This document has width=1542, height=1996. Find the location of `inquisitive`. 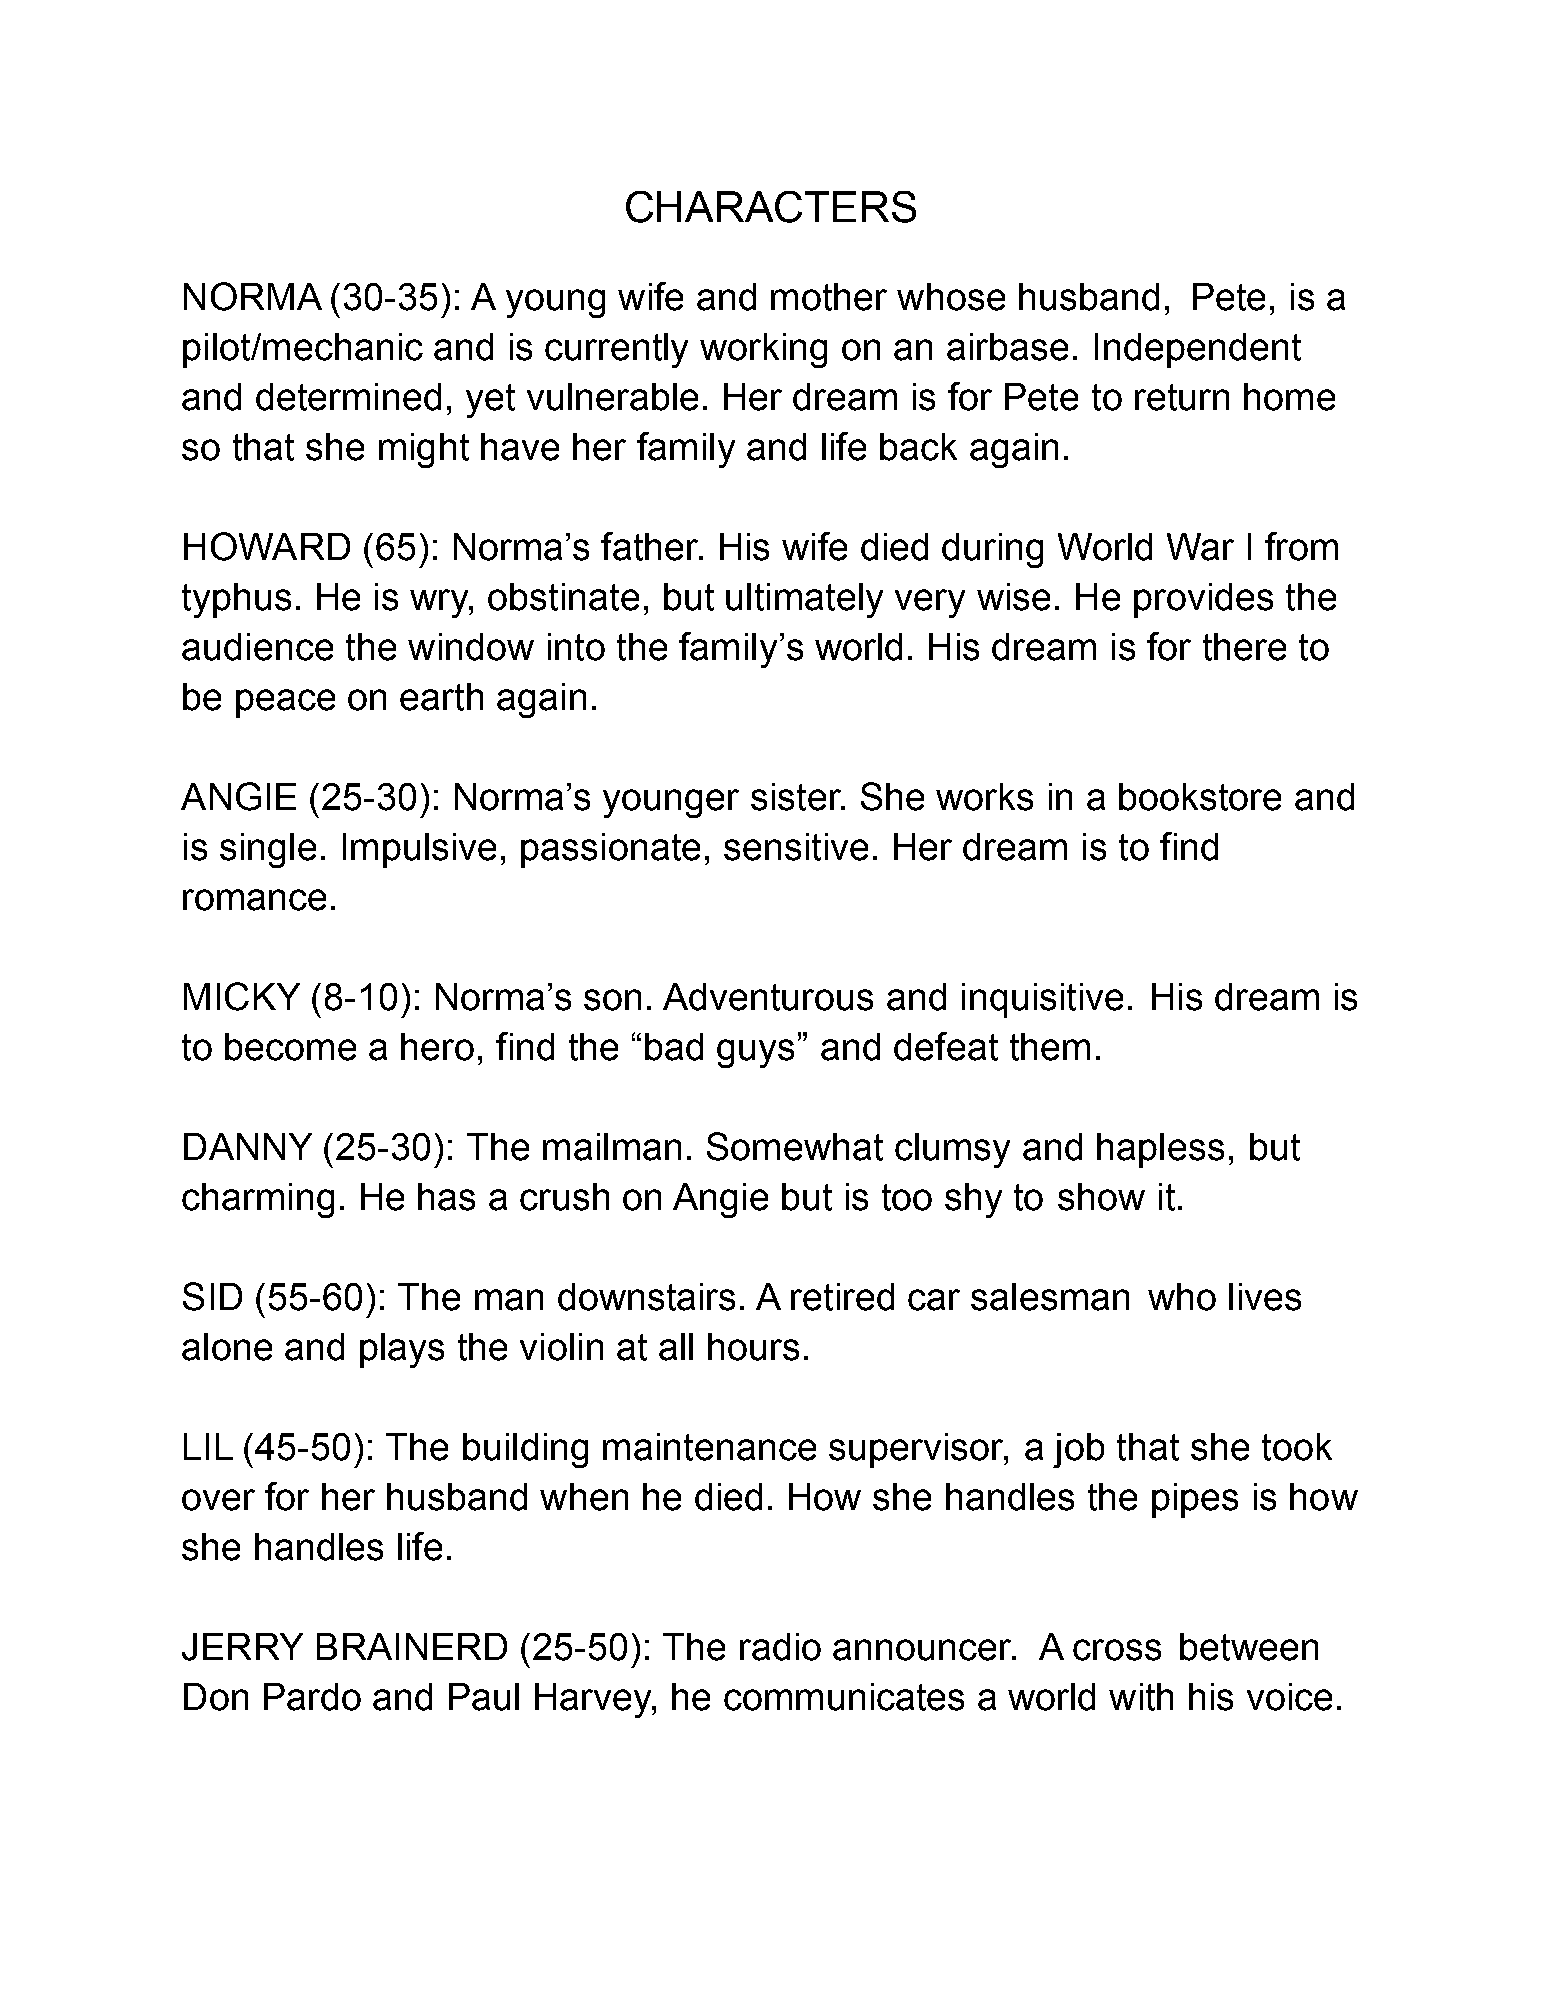

inquisitive is located at coordinates (1042, 1000).
